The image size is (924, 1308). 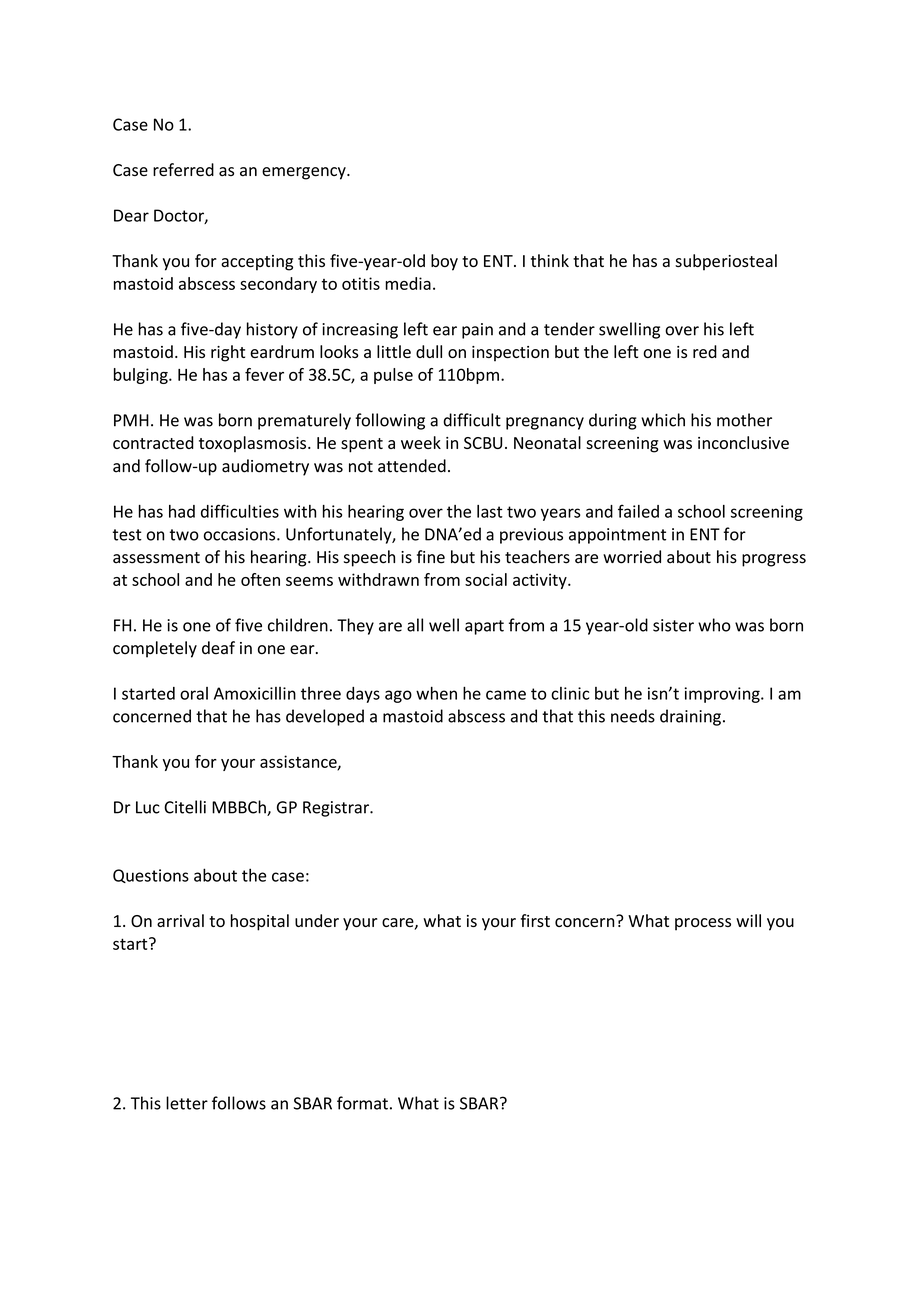 I want to click on subperiosteal, so click(x=726, y=262).
